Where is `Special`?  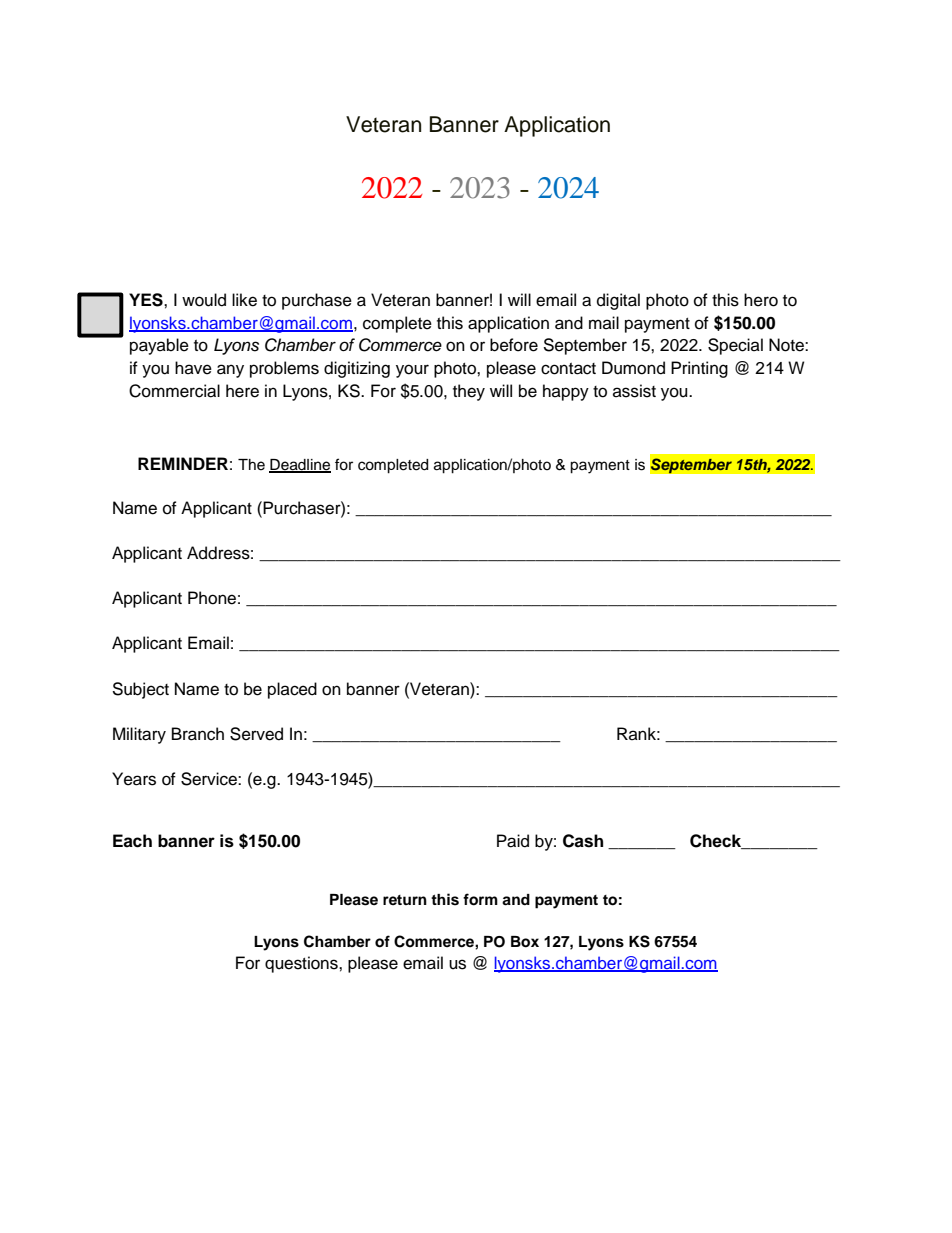
Special is located at coordinates (735, 346).
